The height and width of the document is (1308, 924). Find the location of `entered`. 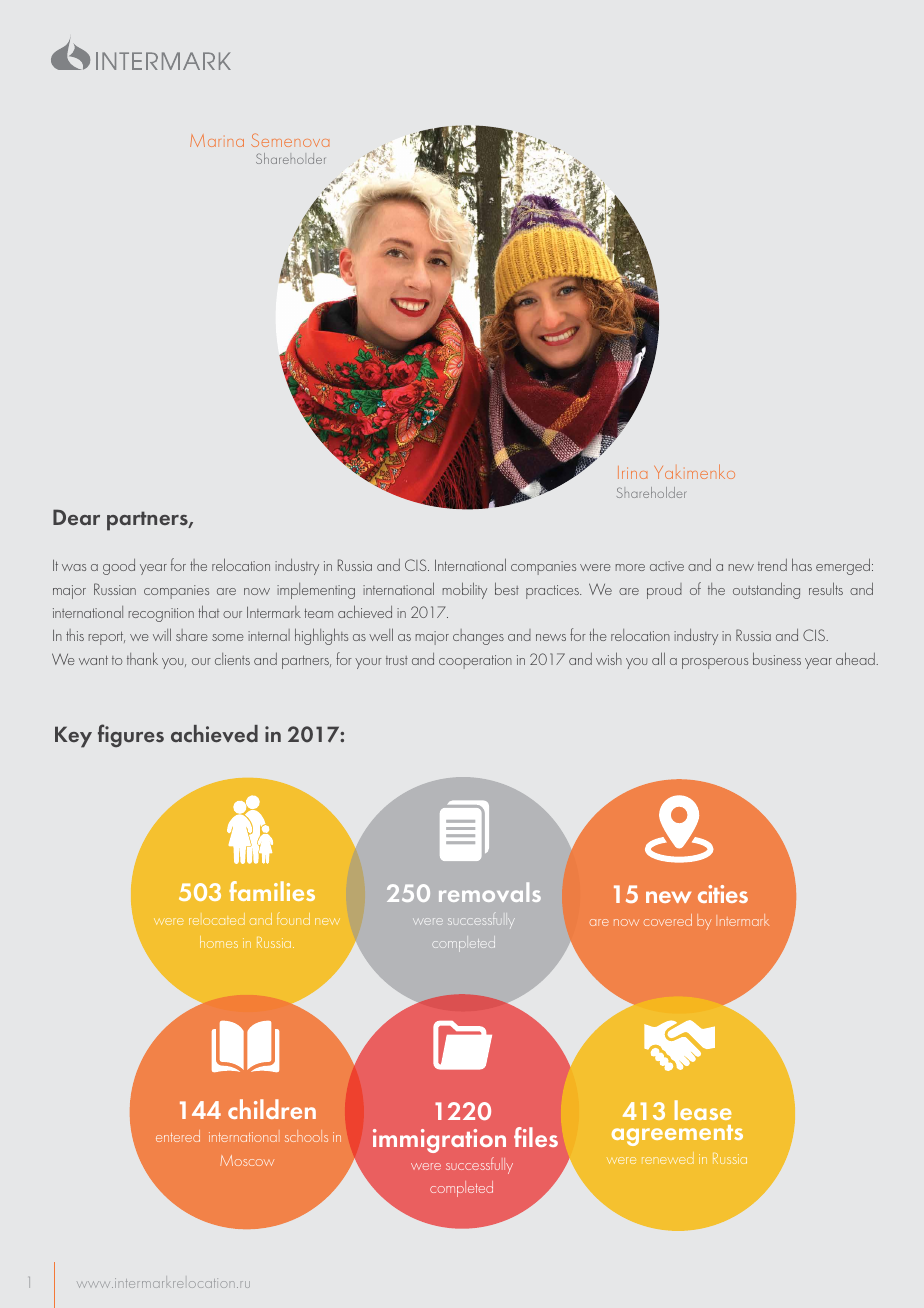

entered is located at coordinates (178, 1136).
